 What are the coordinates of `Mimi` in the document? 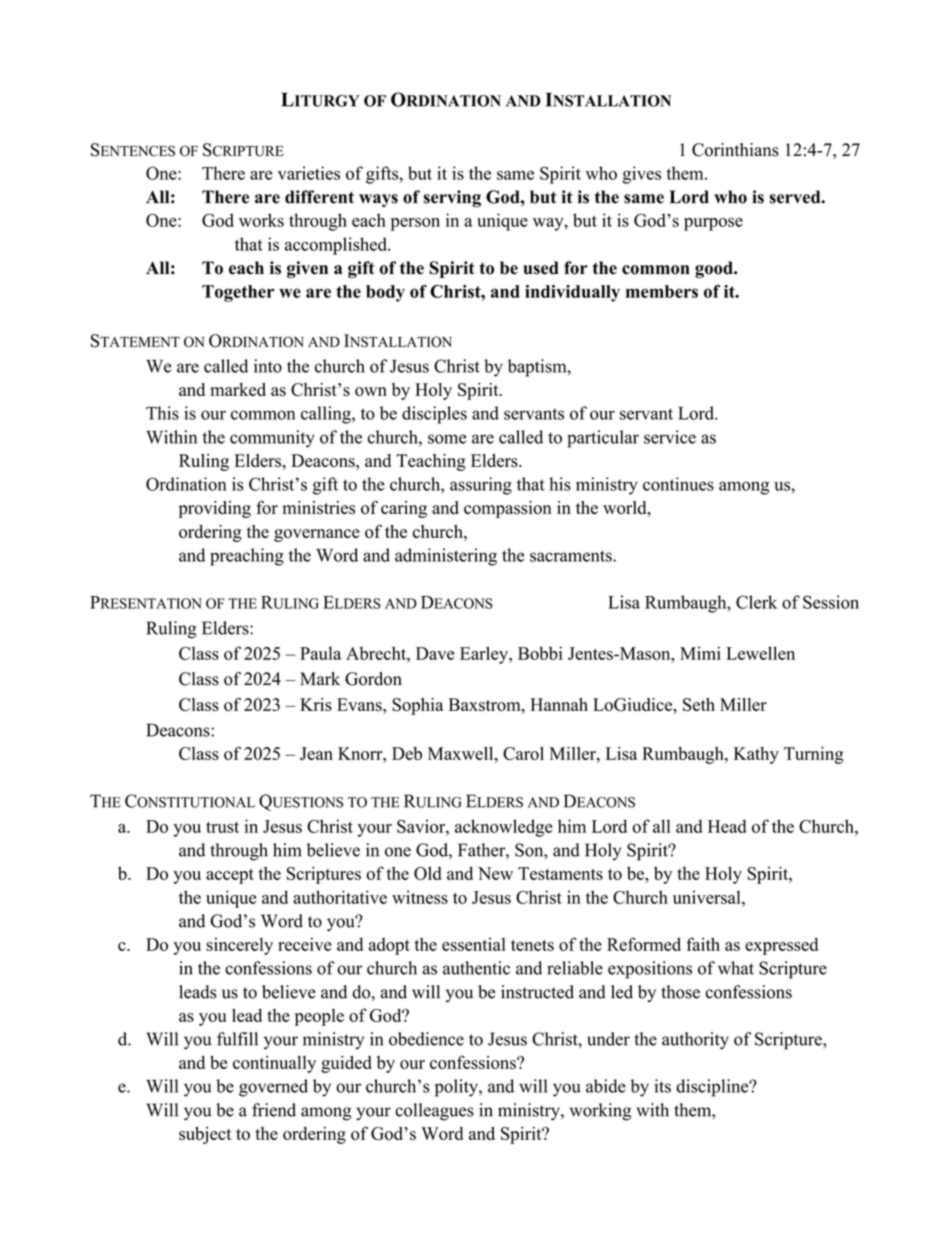 It's located at (700, 653).
